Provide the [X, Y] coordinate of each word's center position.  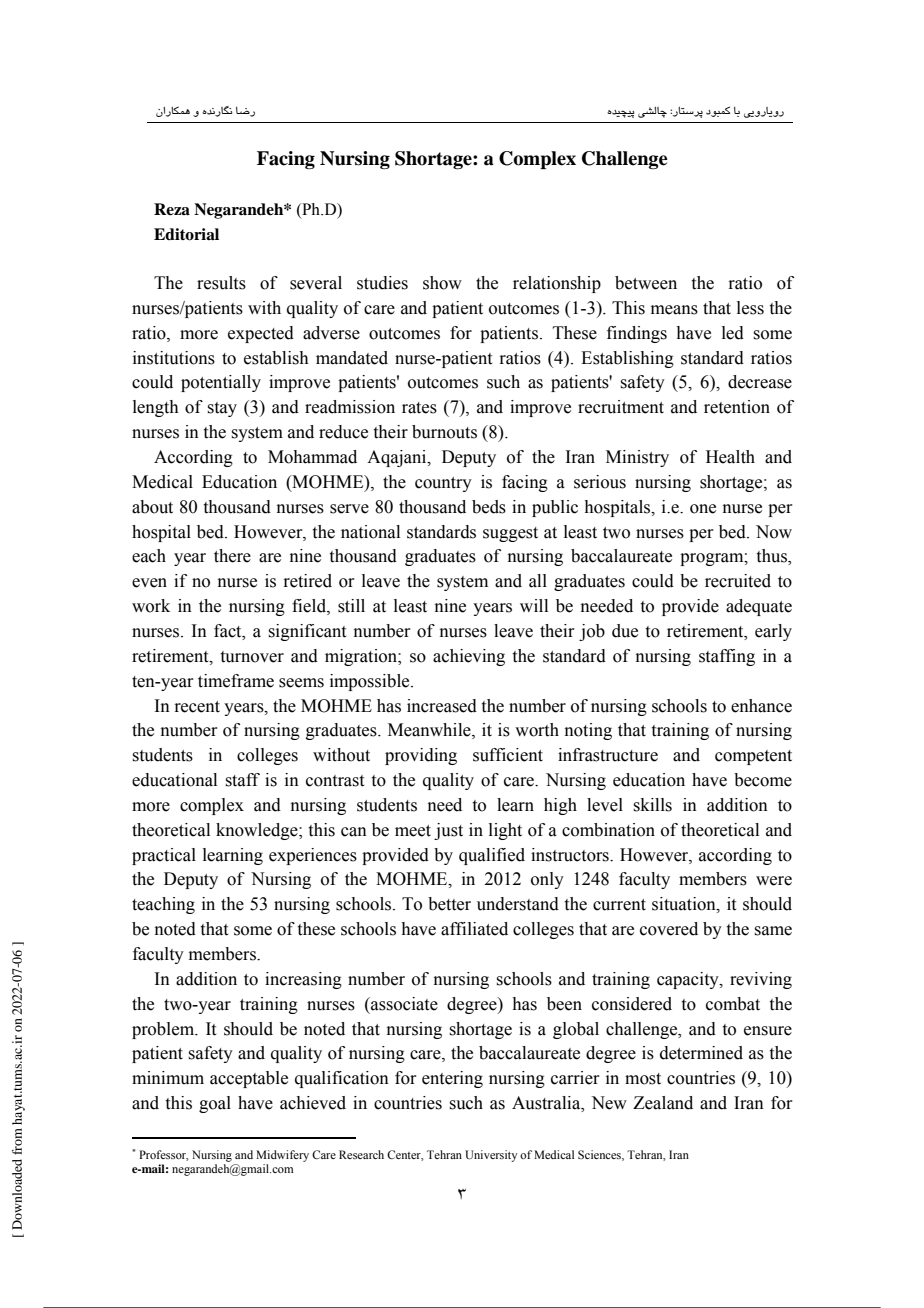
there [232, 556]
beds [489, 507]
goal [215, 1104]
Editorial [186, 234]
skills [652, 805]
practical [164, 856]
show [442, 283]
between [646, 283]
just [448, 831]
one [703, 509]
